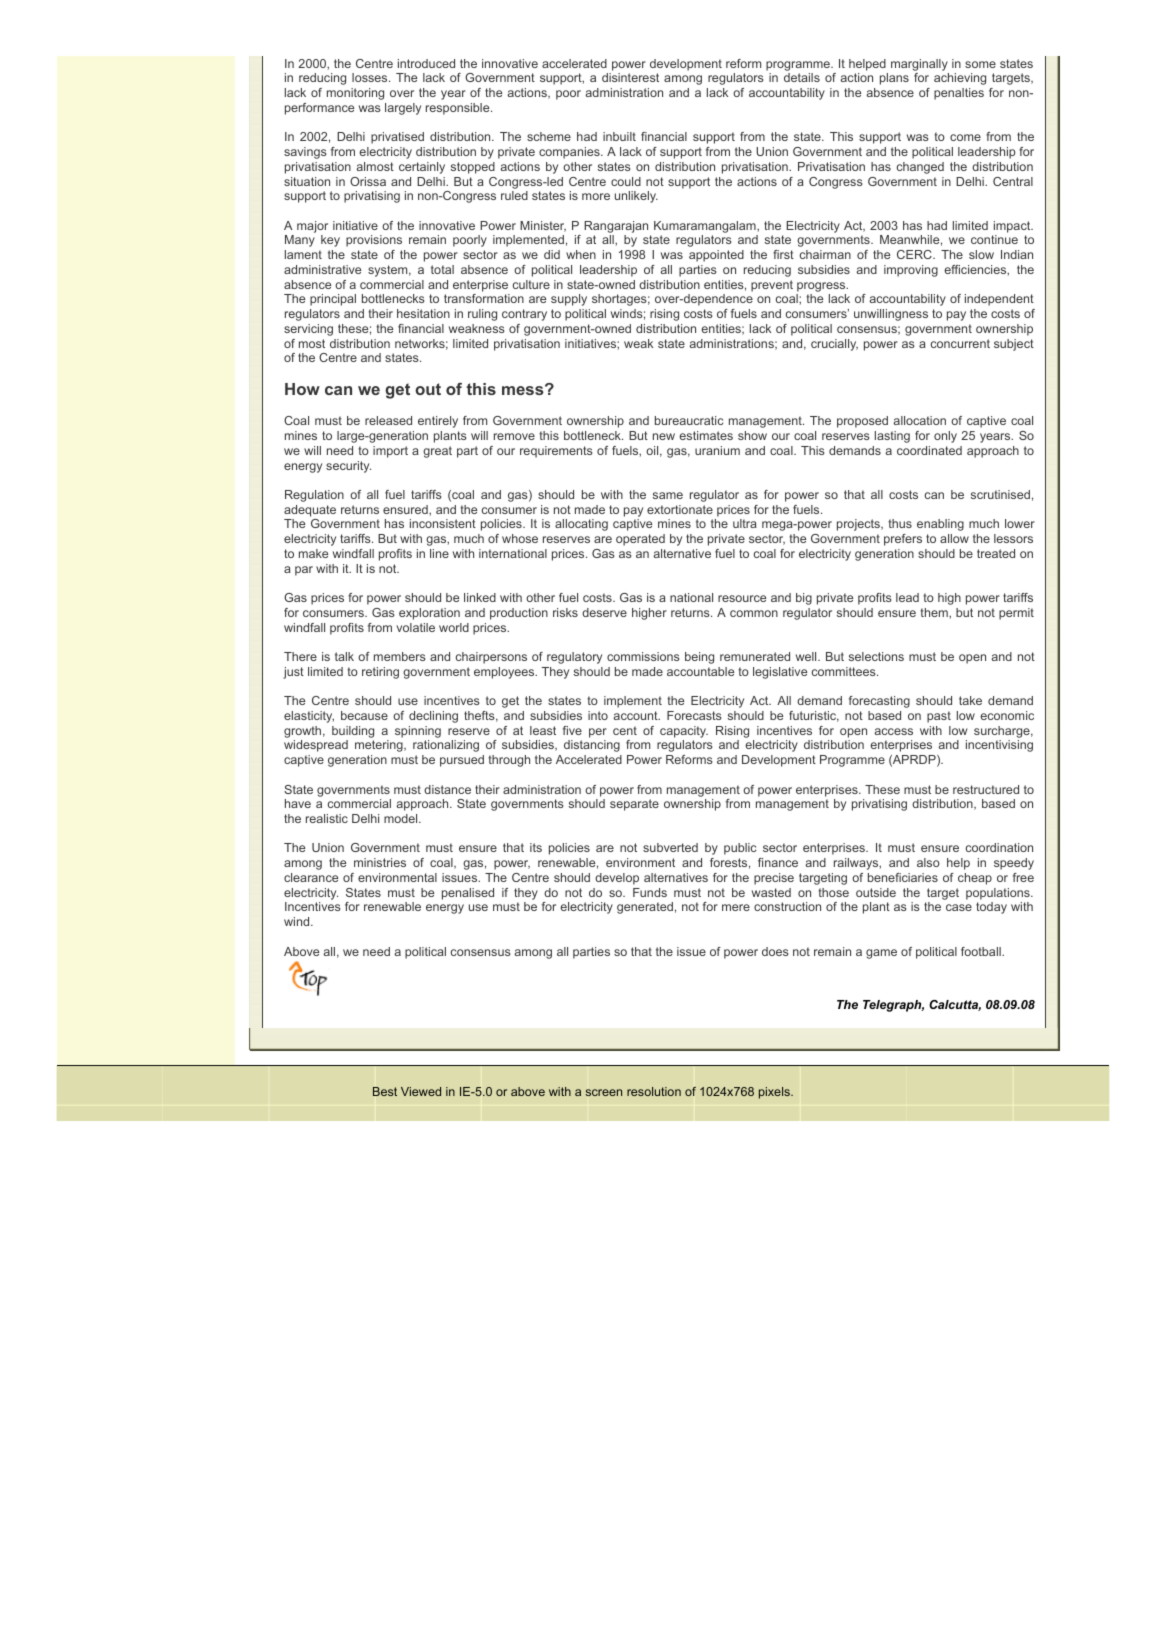 This image has height=1646, width=1164. Describe the element at coordinates (643, 656) in the image. I see `commissions` at that location.
